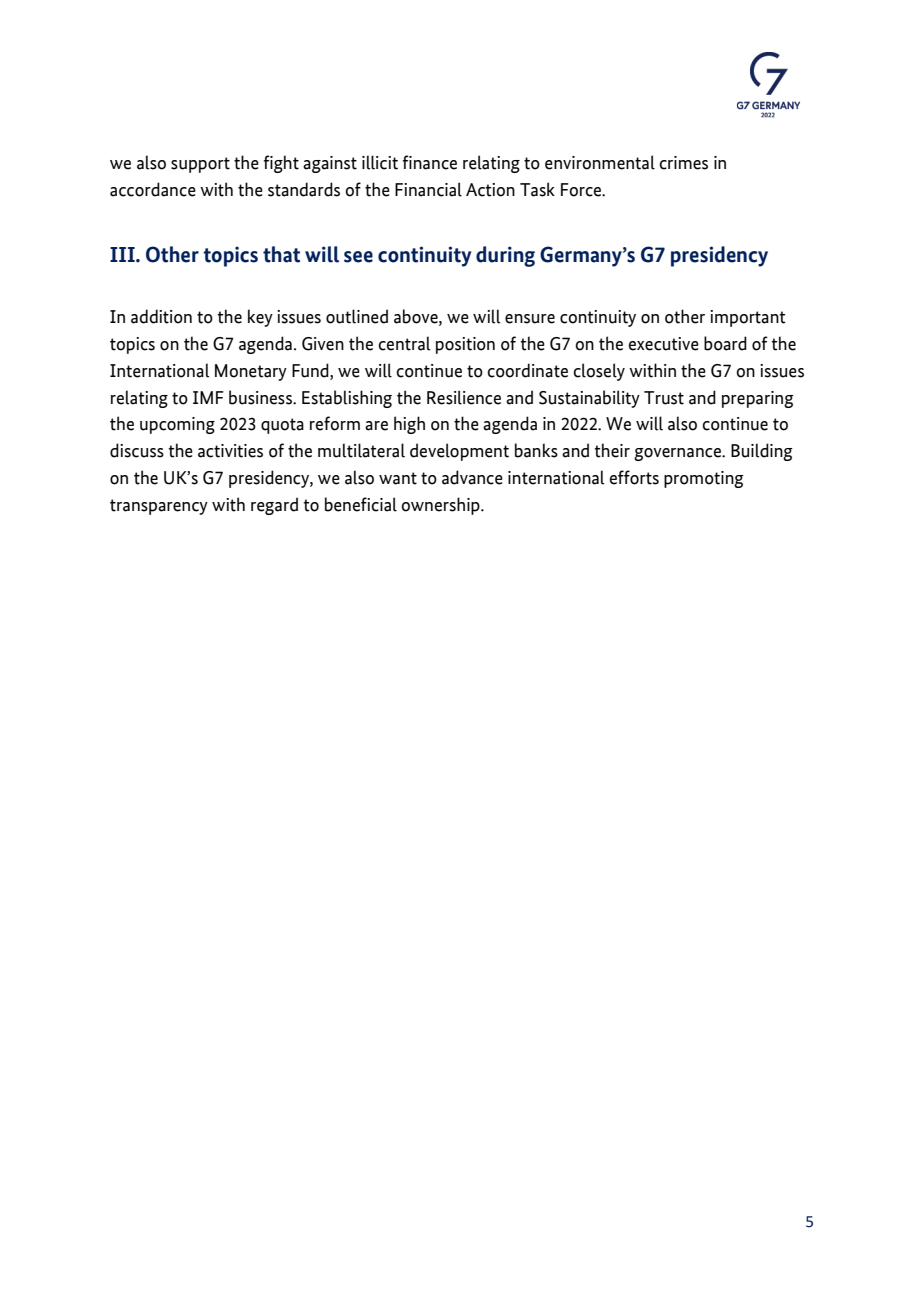  What do you see at coordinates (430, 162) in the document?
I see `finance` at bounding box center [430, 162].
